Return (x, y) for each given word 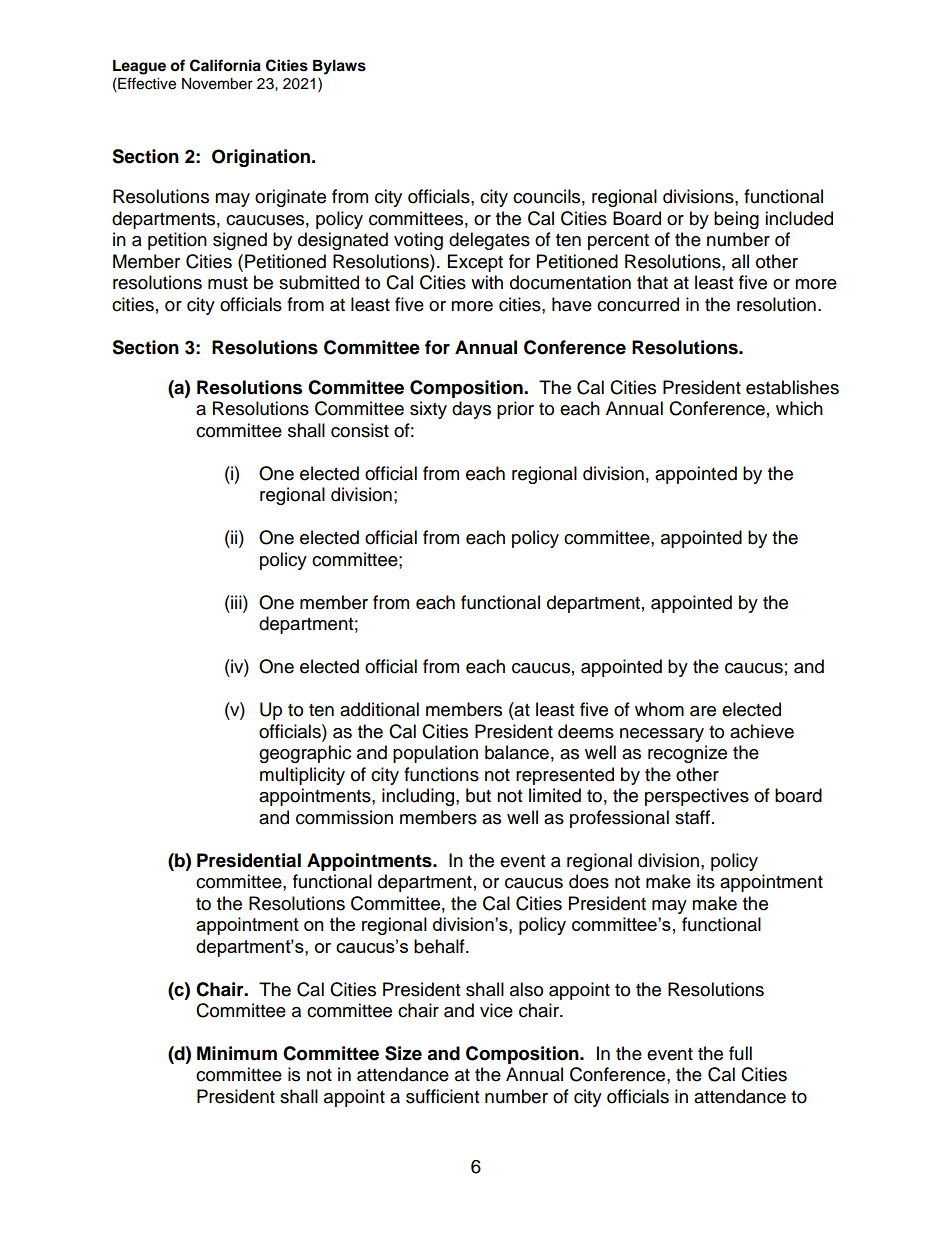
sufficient (442, 1096)
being (736, 220)
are (703, 711)
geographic (305, 754)
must (228, 283)
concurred (638, 304)
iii (236, 602)
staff (692, 817)
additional (379, 709)
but (478, 795)
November (217, 84)
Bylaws (339, 67)
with (487, 282)
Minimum (237, 1053)
